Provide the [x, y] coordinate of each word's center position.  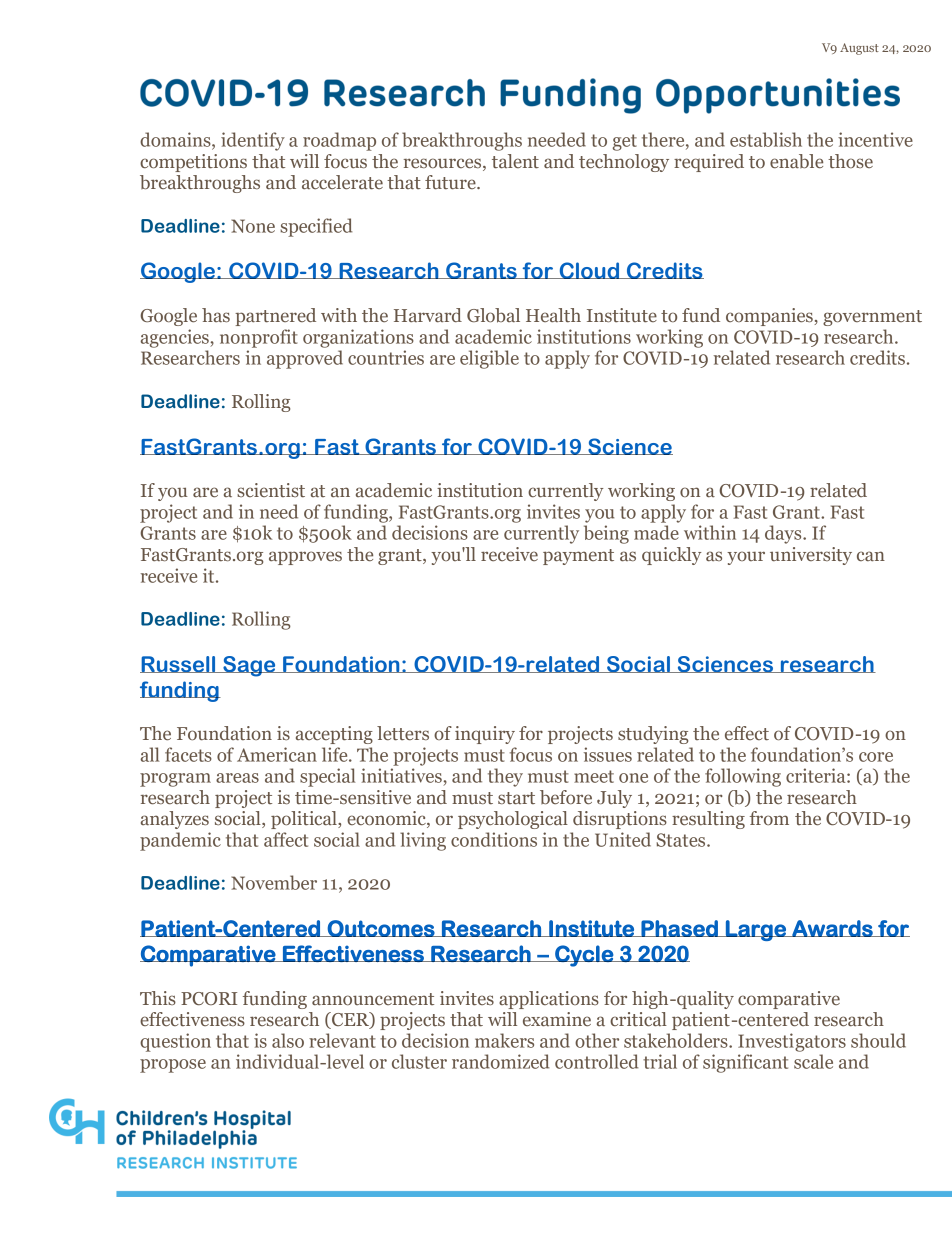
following [743, 777]
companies [770, 317]
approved [305, 359]
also [288, 1040]
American [277, 754]
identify [253, 141]
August [859, 49]
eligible [489, 359]
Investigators [792, 1042]
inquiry [485, 735]
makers [504, 1040]
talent [515, 161]
